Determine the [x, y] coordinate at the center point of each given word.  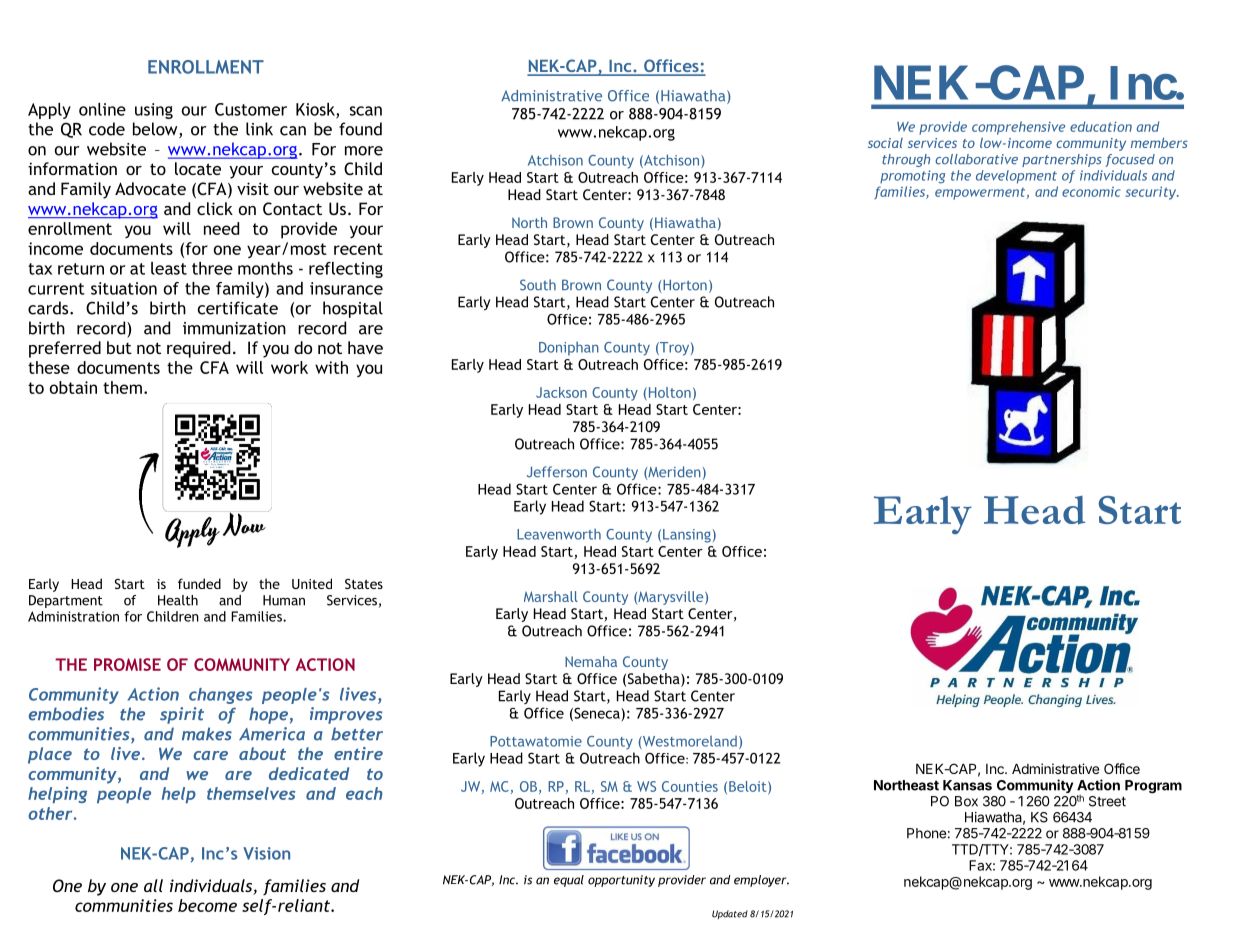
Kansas [967, 785]
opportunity [621, 881]
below [156, 130]
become [207, 905]
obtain [73, 387]
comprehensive [1018, 128]
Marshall [551, 596]
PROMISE [127, 664]
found [360, 129]
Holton [668, 393]
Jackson [561, 392]
